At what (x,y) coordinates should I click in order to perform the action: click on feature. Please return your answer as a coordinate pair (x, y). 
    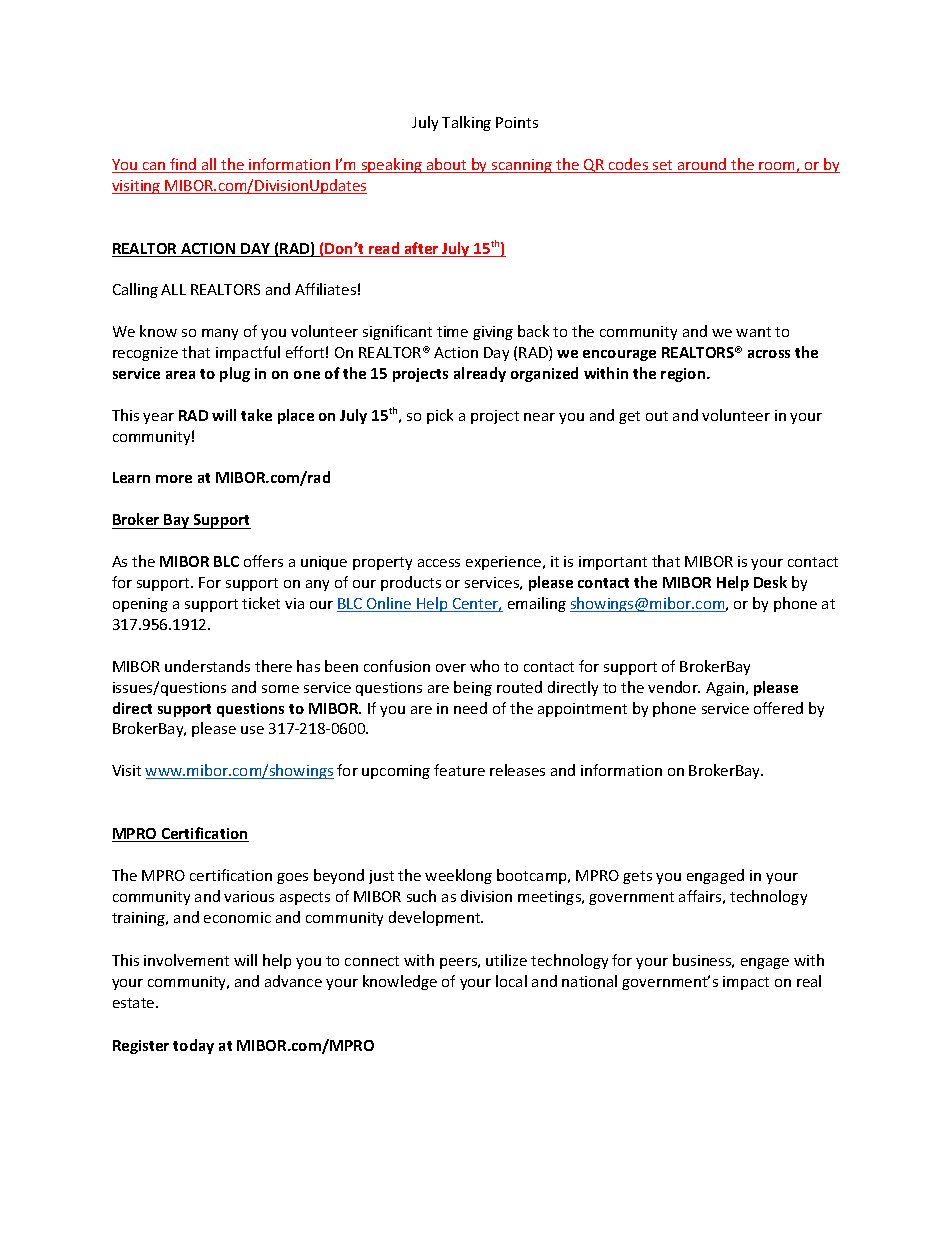
    Looking at the image, I should click on (459, 770).
